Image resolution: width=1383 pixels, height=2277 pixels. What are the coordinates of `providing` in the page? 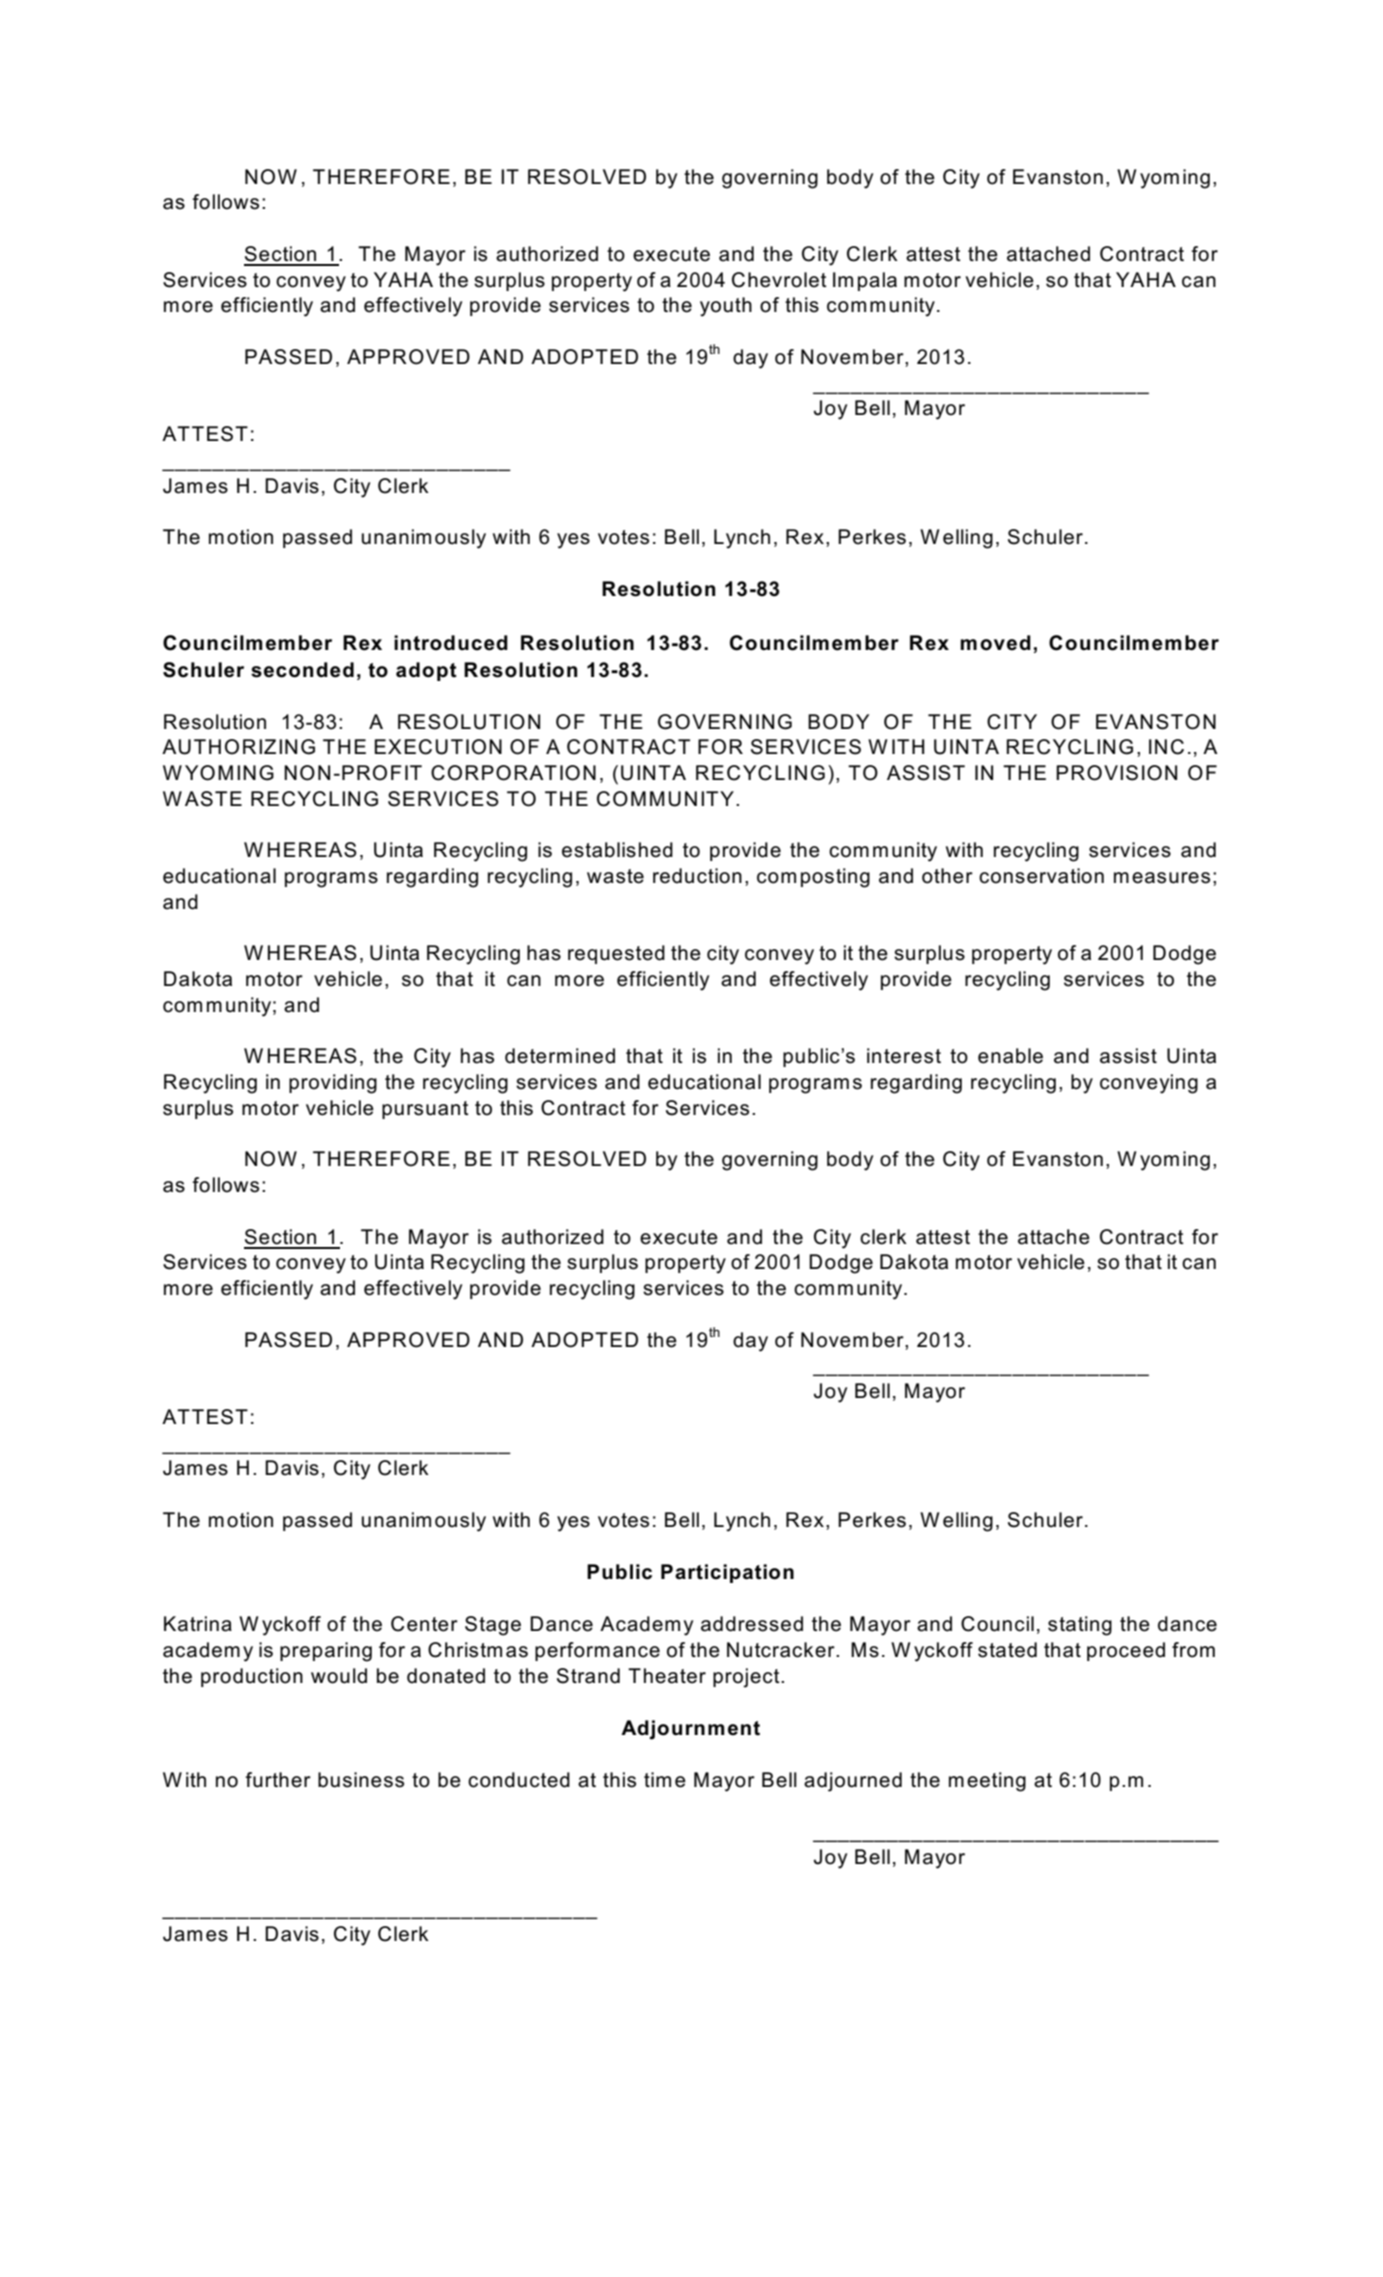 It's located at (333, 1084).
